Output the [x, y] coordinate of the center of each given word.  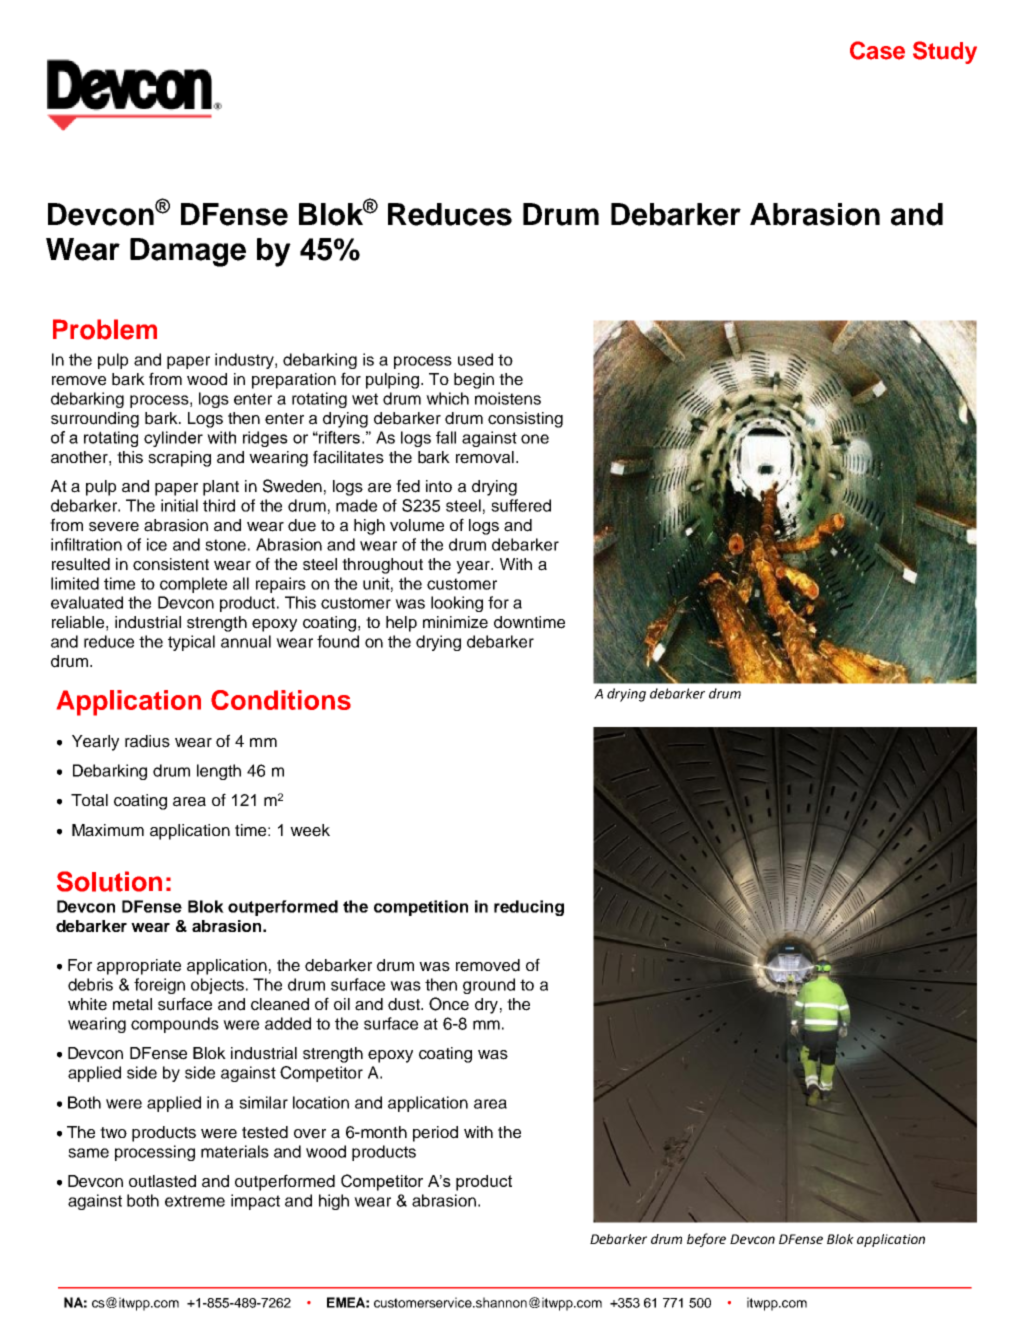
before [706, 1240]
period [435, 1134]
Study [945, 52]
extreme [195, 1201]
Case [877, 50]
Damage [188, 252]
